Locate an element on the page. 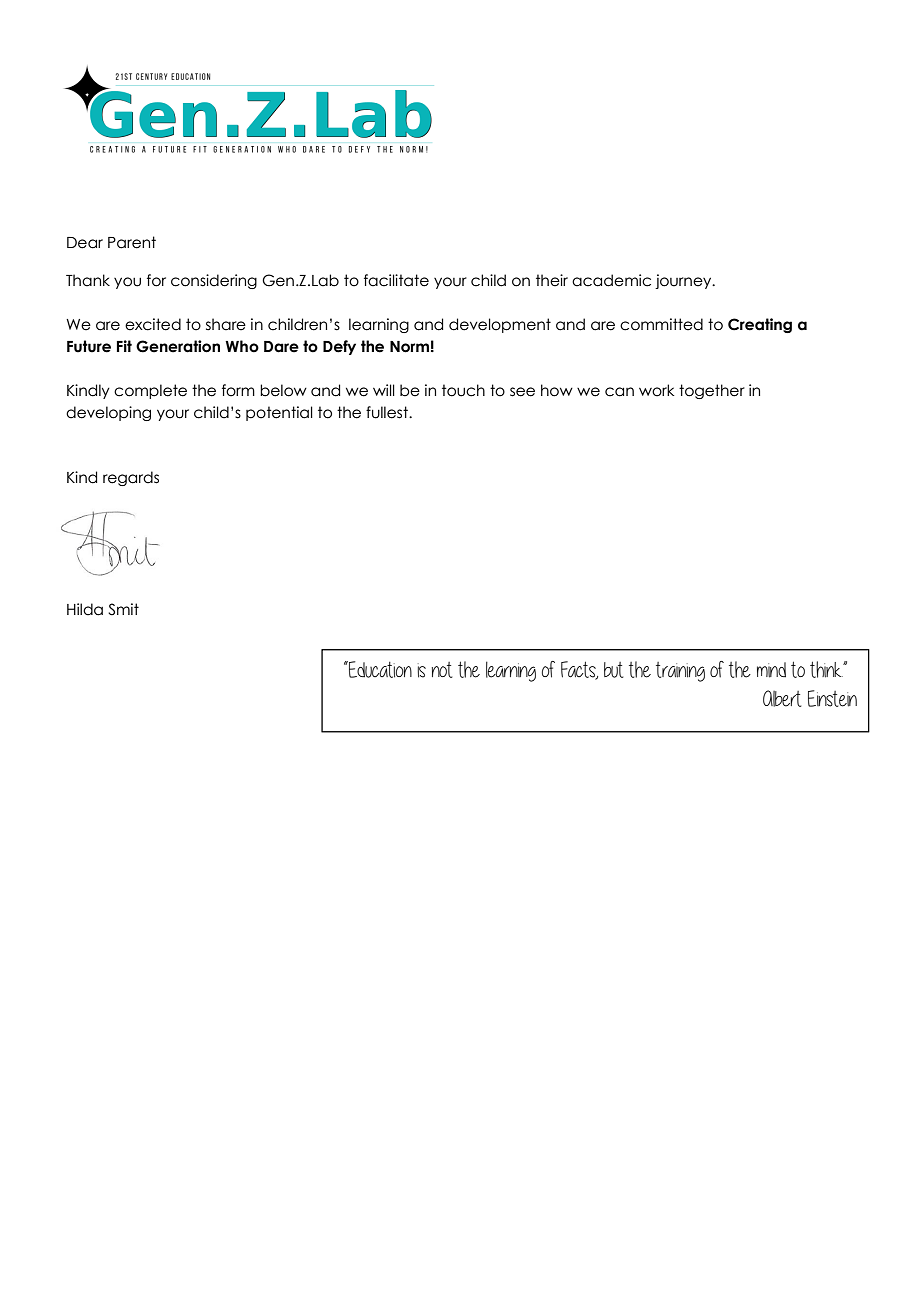 The image size is (924, 1308). fullest is located at coordinates (388, 412).
